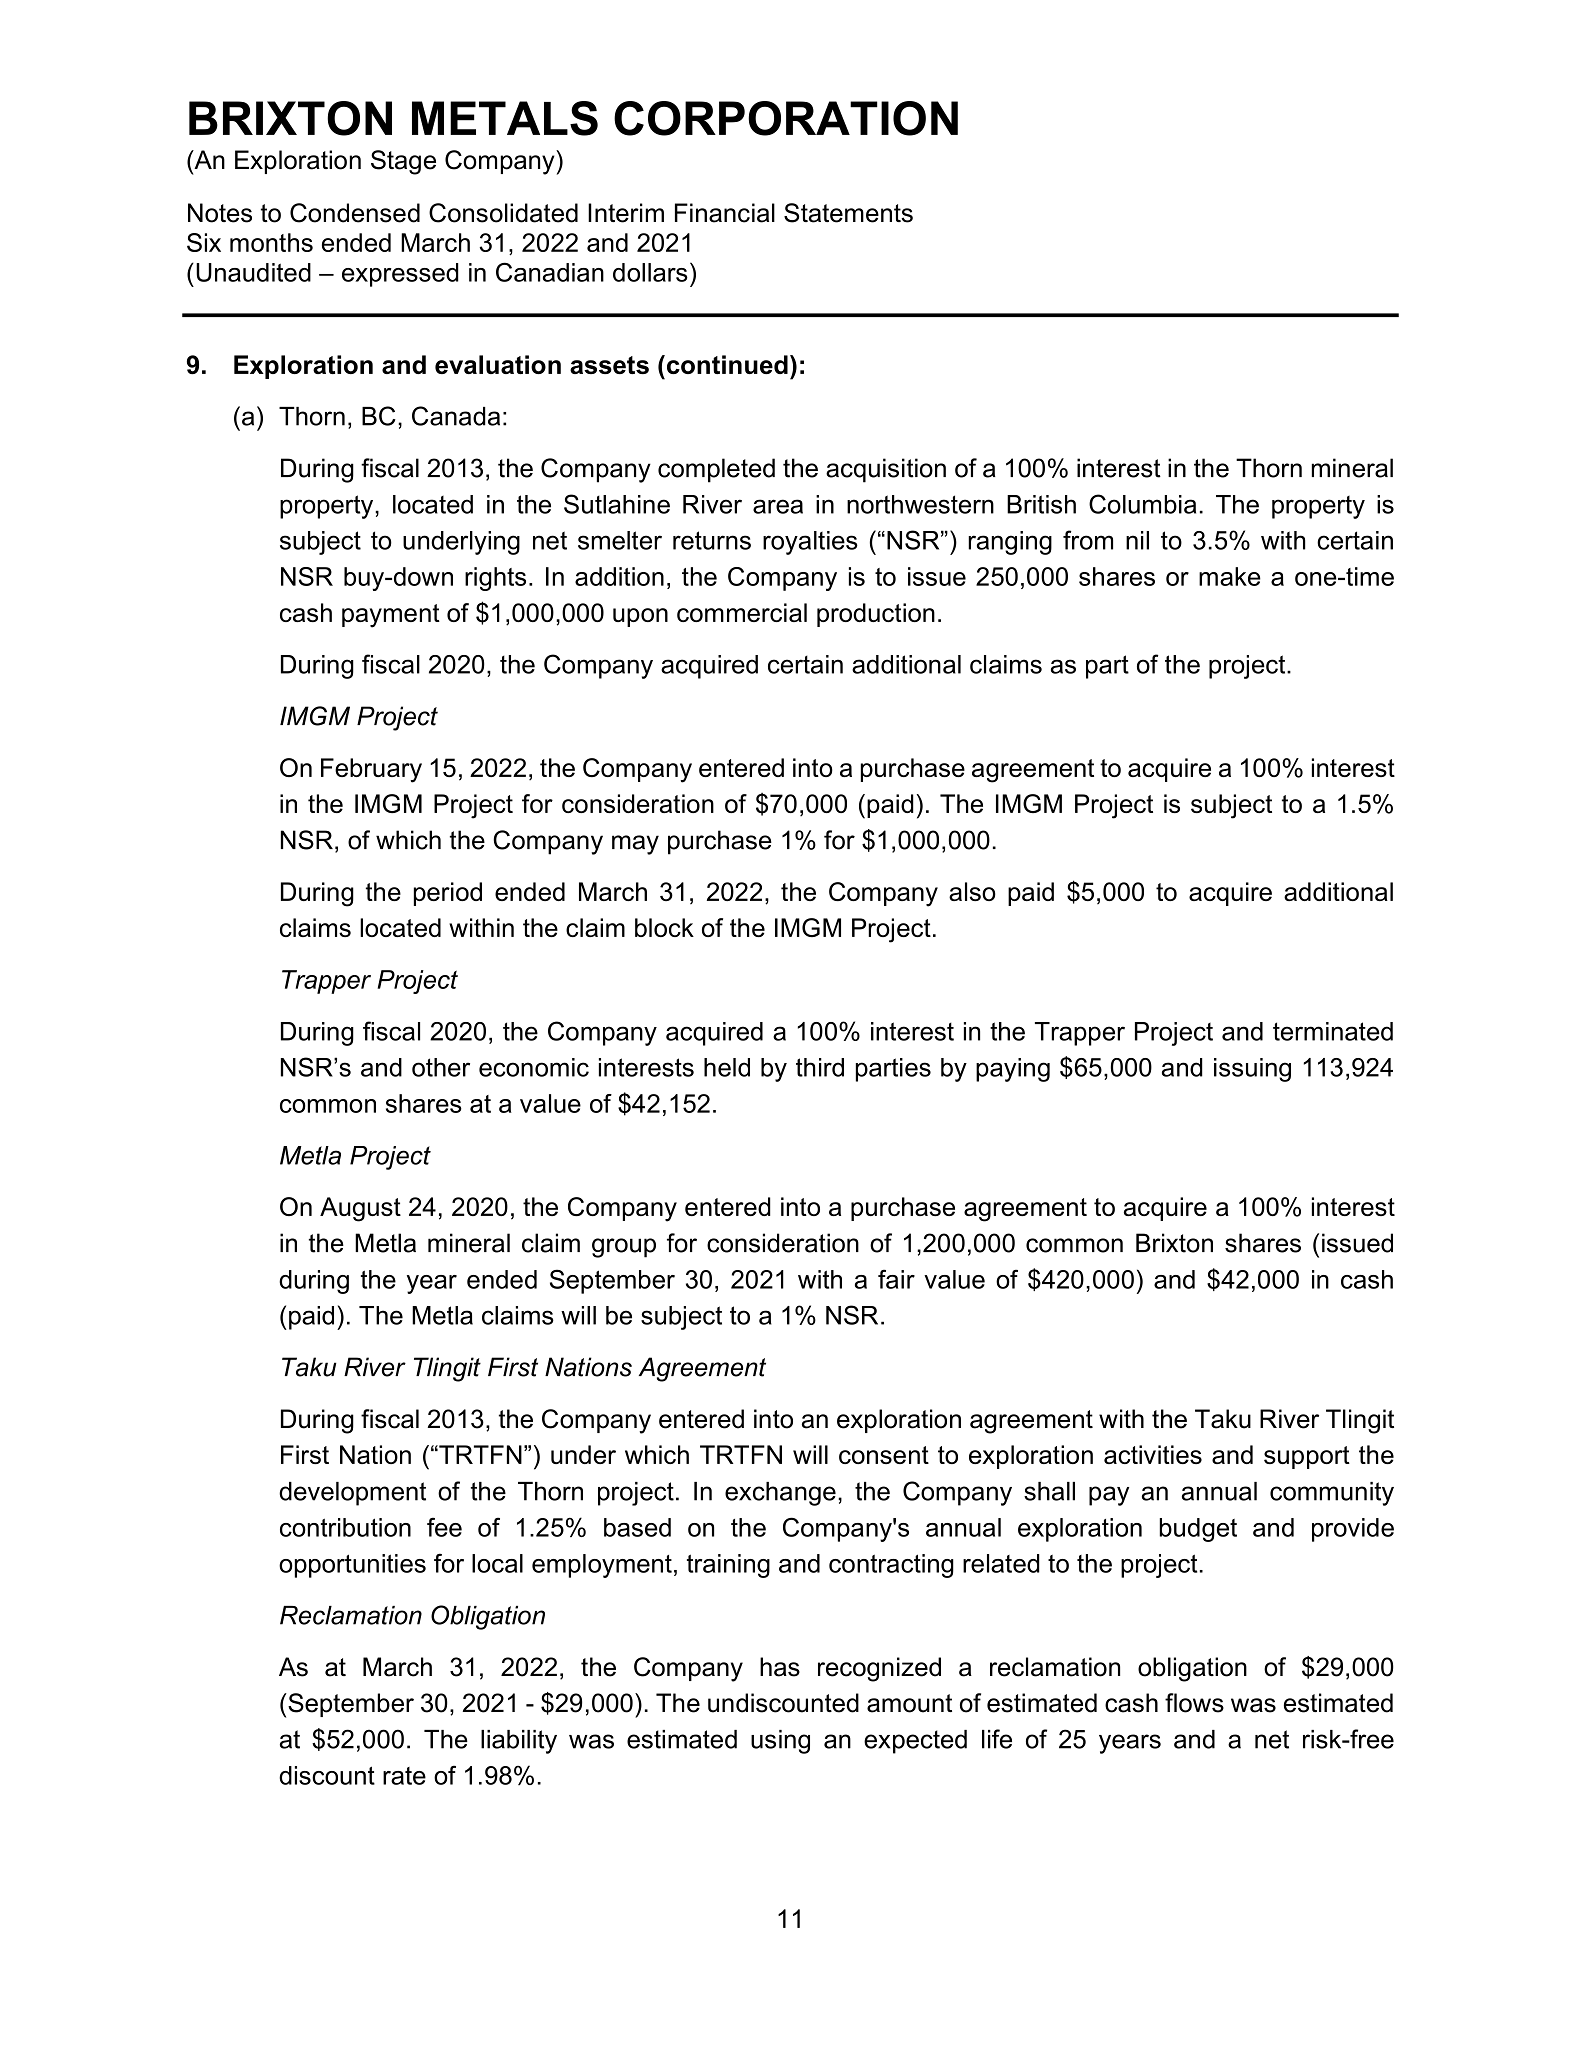 This image has width=1581, height=2046. Describe the element at coordinates (404, 1776) in the image. I see `rate` at that location.
